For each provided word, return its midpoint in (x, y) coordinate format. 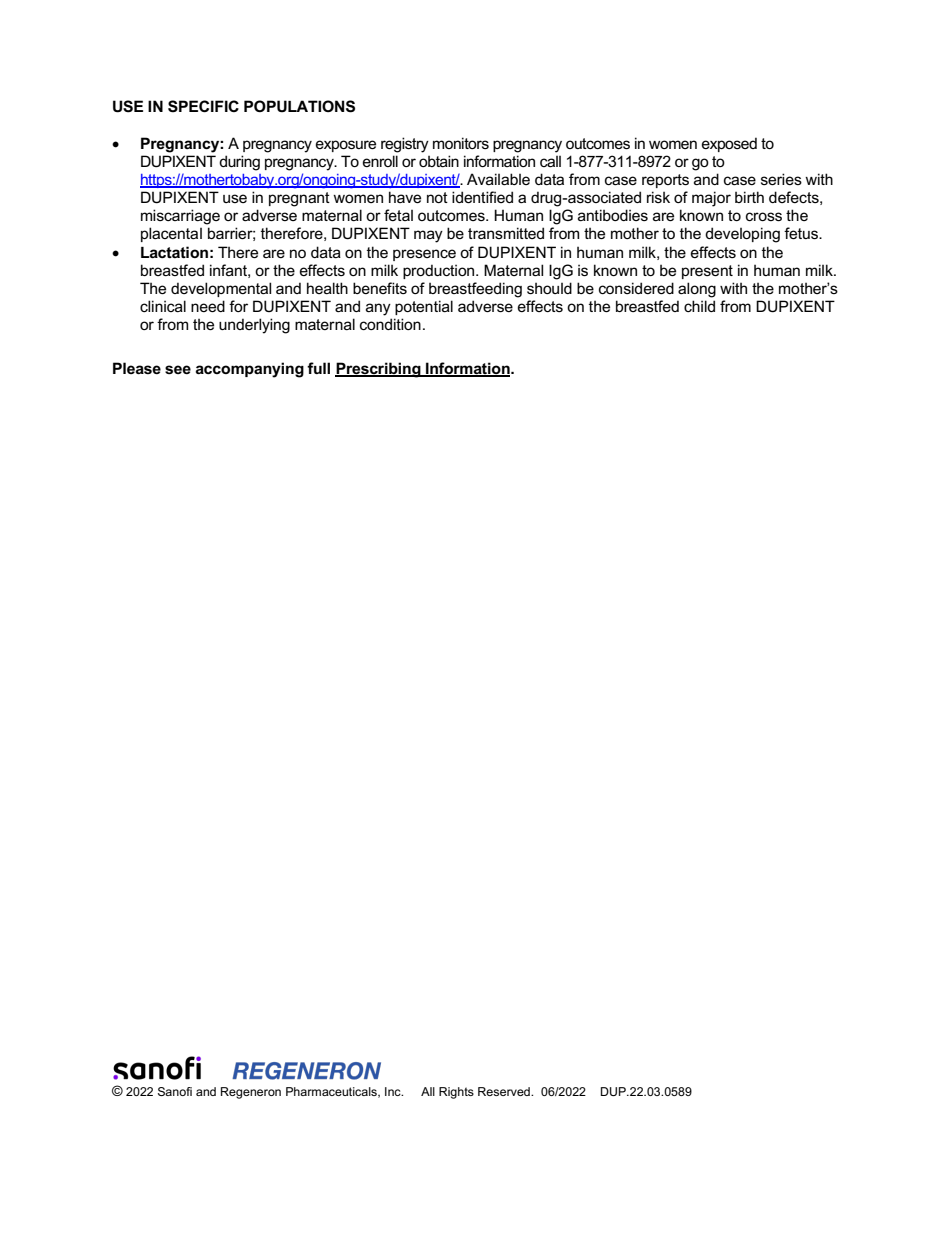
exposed (729, 144)
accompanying (250, 370)
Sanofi (175, 1091)
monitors (461, 143)
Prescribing (379, 370)
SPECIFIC (203, 106)
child (699, 306)
